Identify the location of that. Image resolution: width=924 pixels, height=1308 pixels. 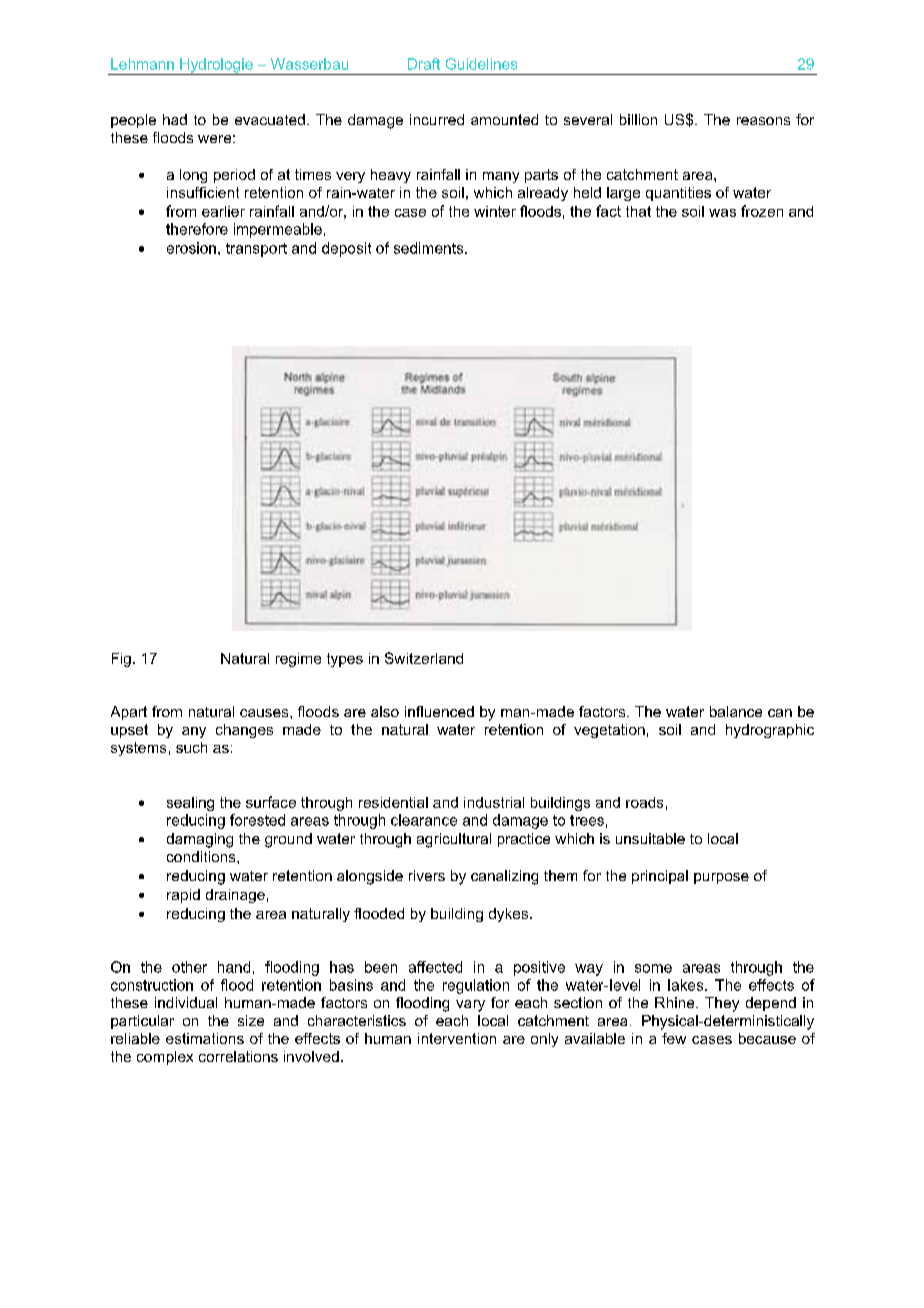
(638, 211).
